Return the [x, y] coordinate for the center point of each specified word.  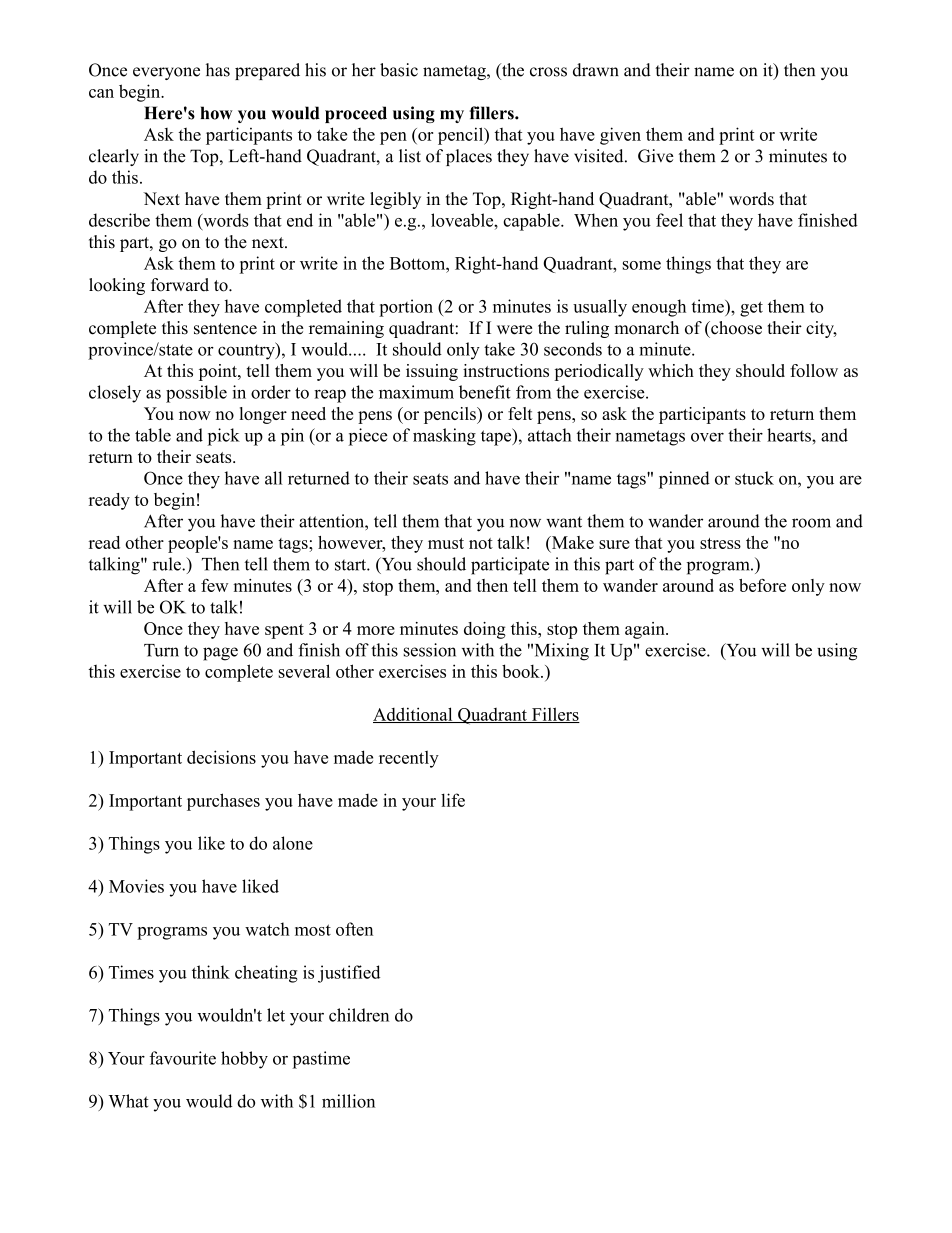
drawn [596, 70]
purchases [223, 802]
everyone [166, 73]
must [446, 543]
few [214, 585]
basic [399, 70]
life [453, 800]
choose [735, 328]
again [646, 630]
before [762, 585]
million [348, 1101]
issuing [432, 372]
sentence [225, 329]
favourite [183, 1058]
